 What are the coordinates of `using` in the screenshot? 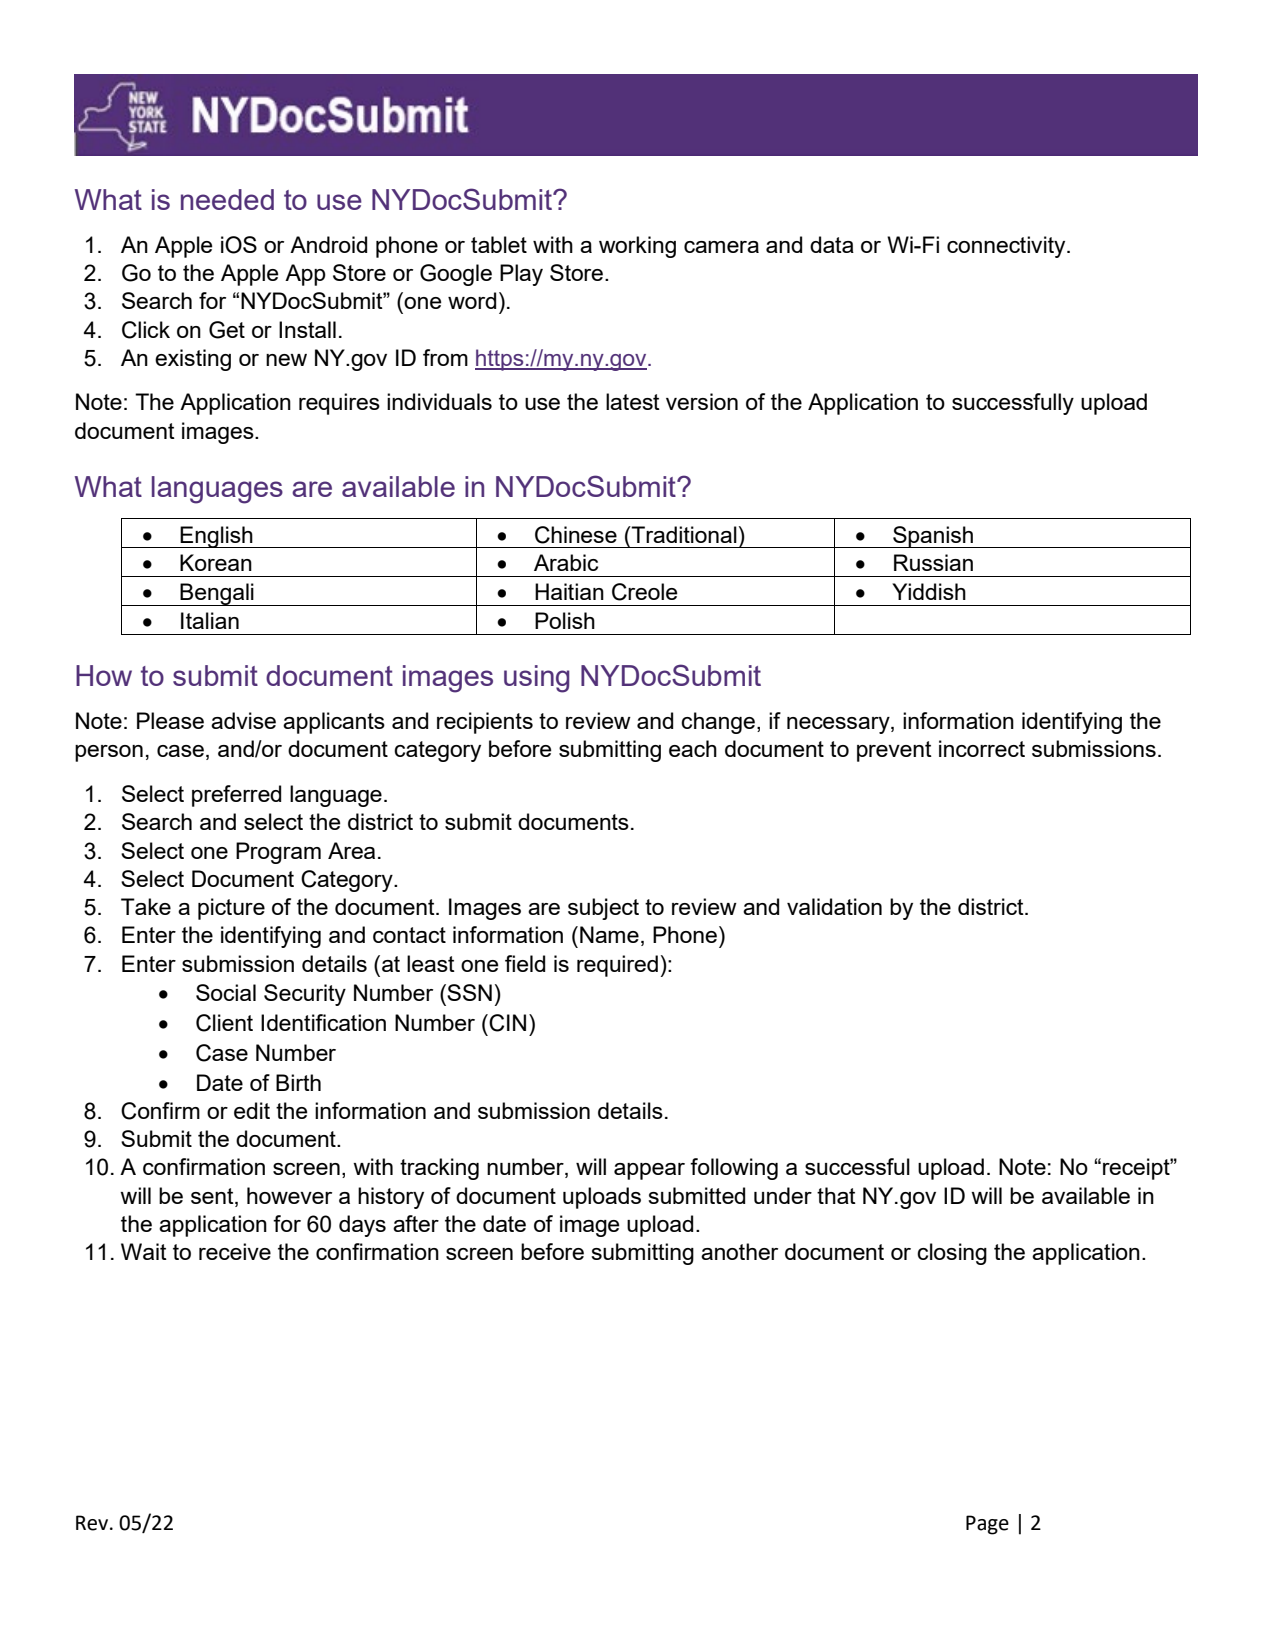 It's located at (537, 679).
